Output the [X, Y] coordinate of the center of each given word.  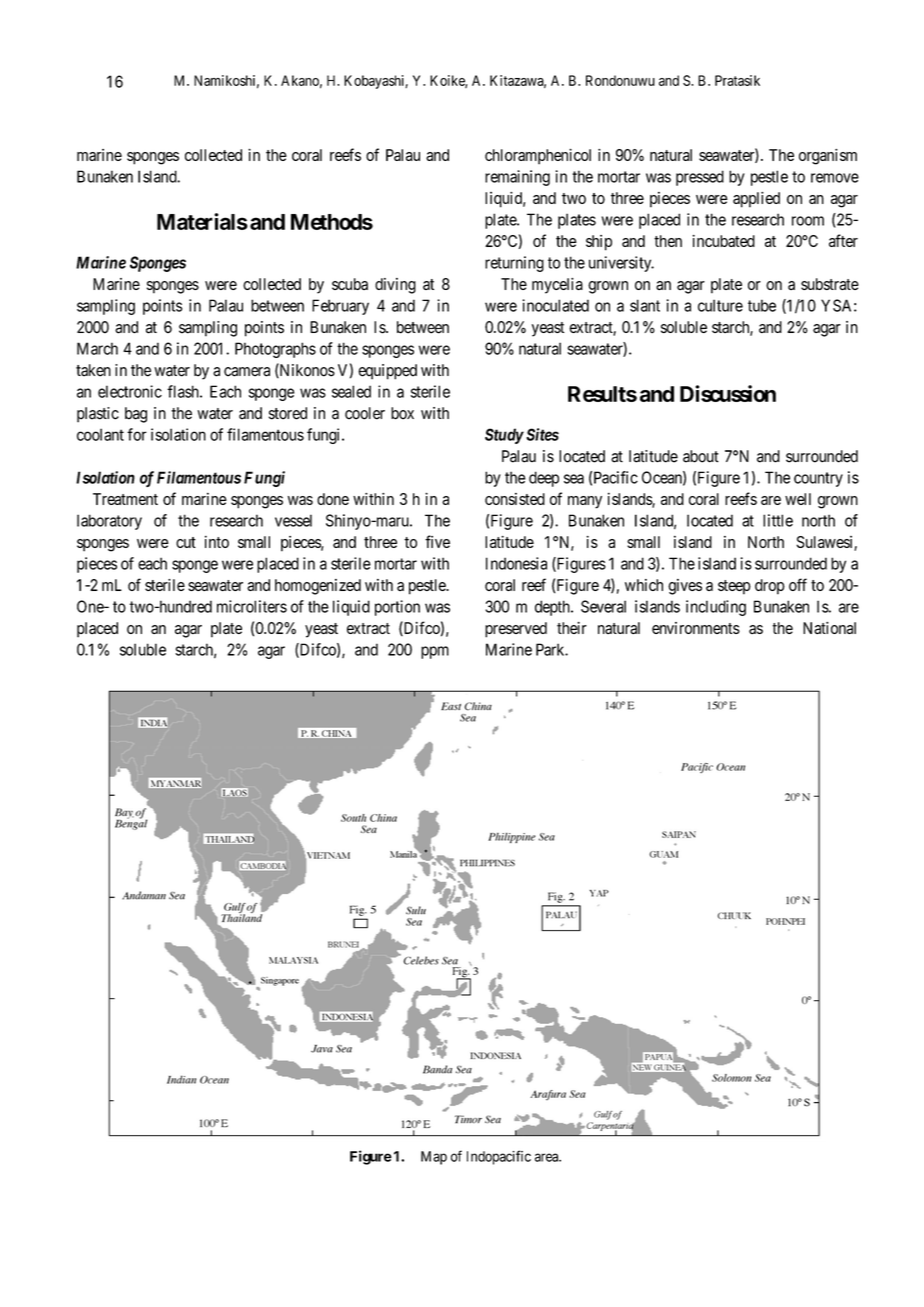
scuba [350, 284]
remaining [517, 178]
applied [756, 200]
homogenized [318, 587]
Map [434, 1158]
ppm [435, 652]
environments [696, 628]
